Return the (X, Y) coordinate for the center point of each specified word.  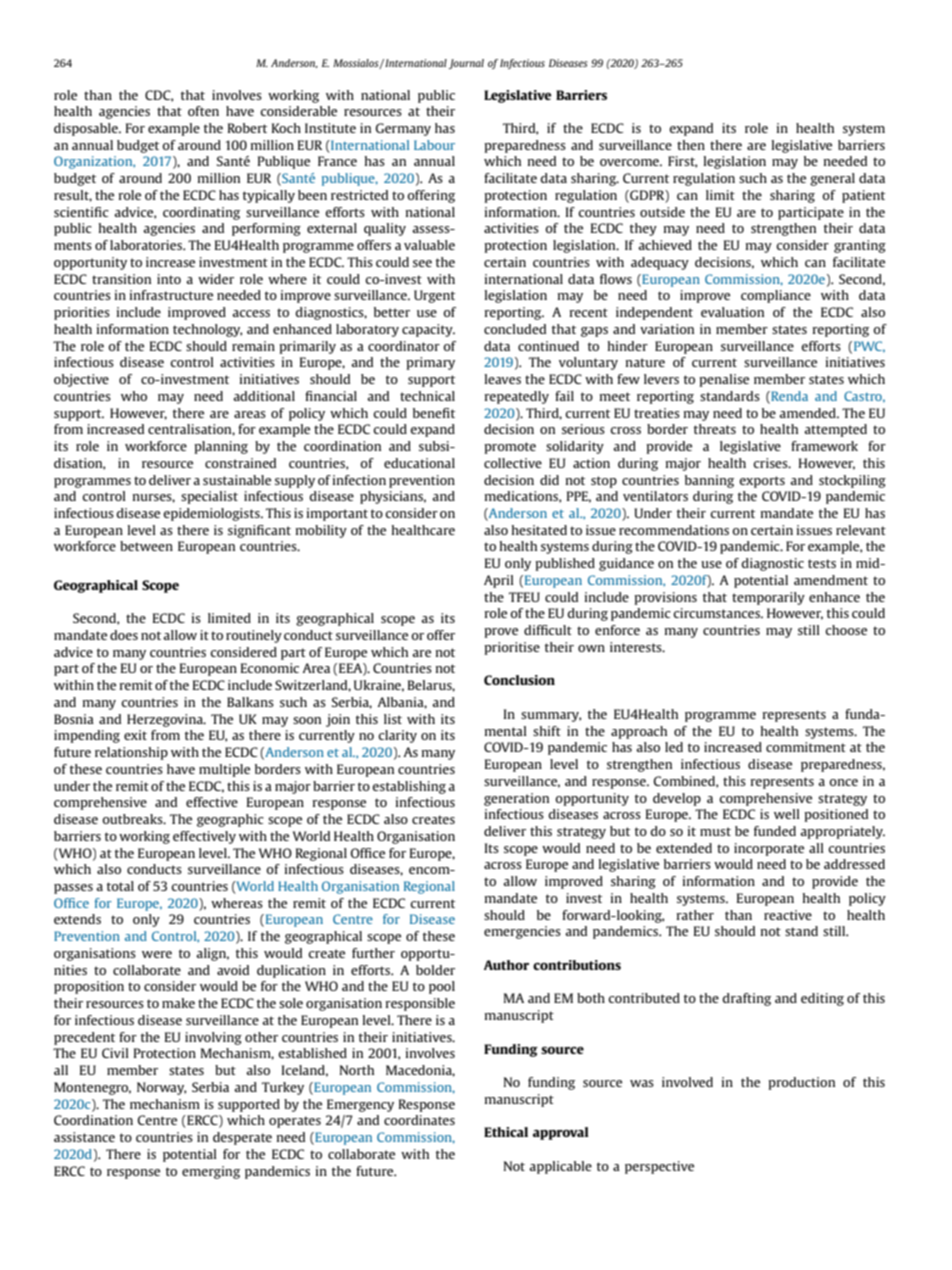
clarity (397, 736)
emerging (211, 1172)
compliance (776, 296)
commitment (806, 747)
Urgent (434, 296)
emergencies (522, 932)
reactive (788, 915)
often (203, 111)
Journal (466, 64)
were (157, 954)
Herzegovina (166, 720)
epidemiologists (212, 514)
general (832, 179)
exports (762, 482)
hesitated (539, 530)
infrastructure (171, 295)
